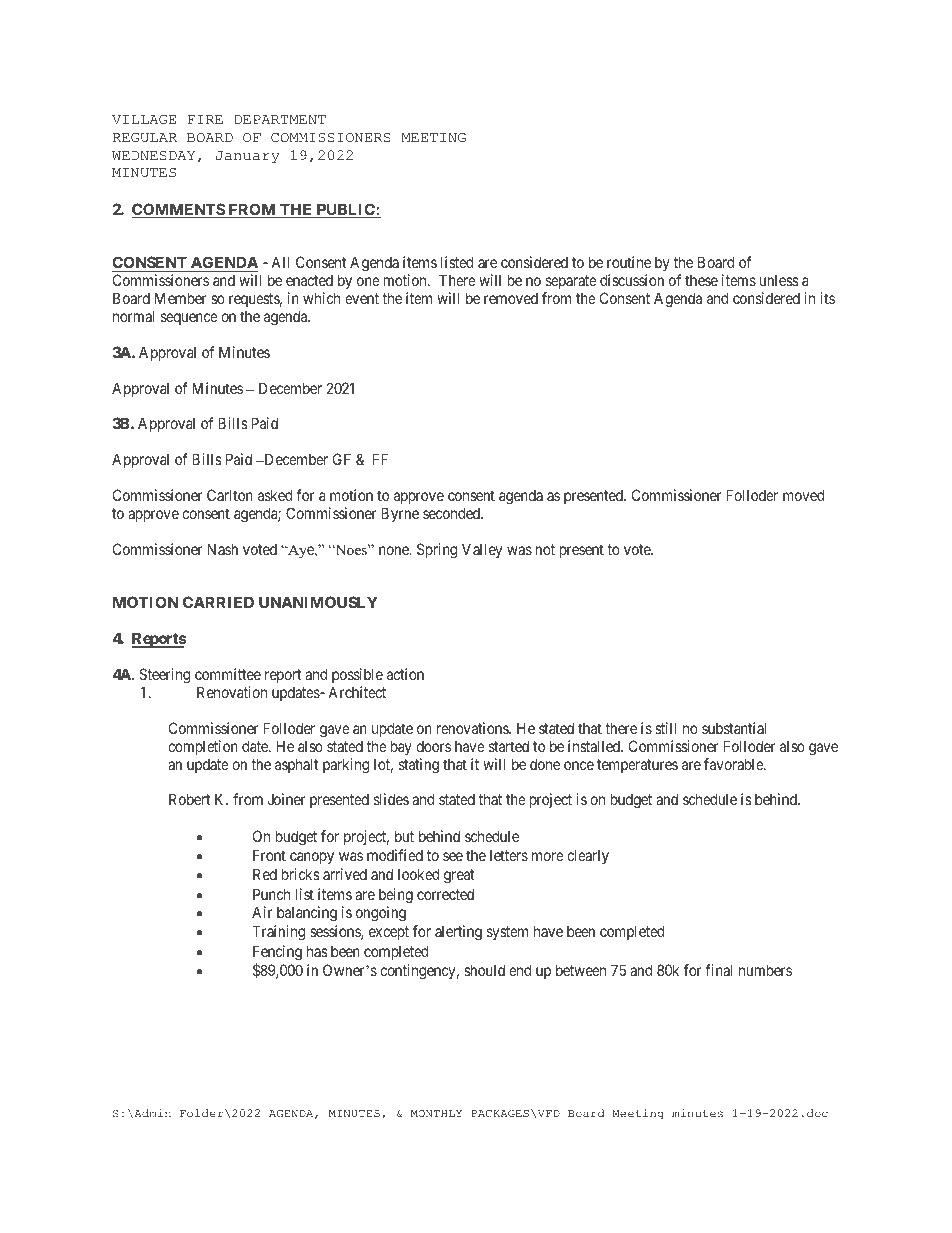  I want to click on substantial, so click(734, 728).
